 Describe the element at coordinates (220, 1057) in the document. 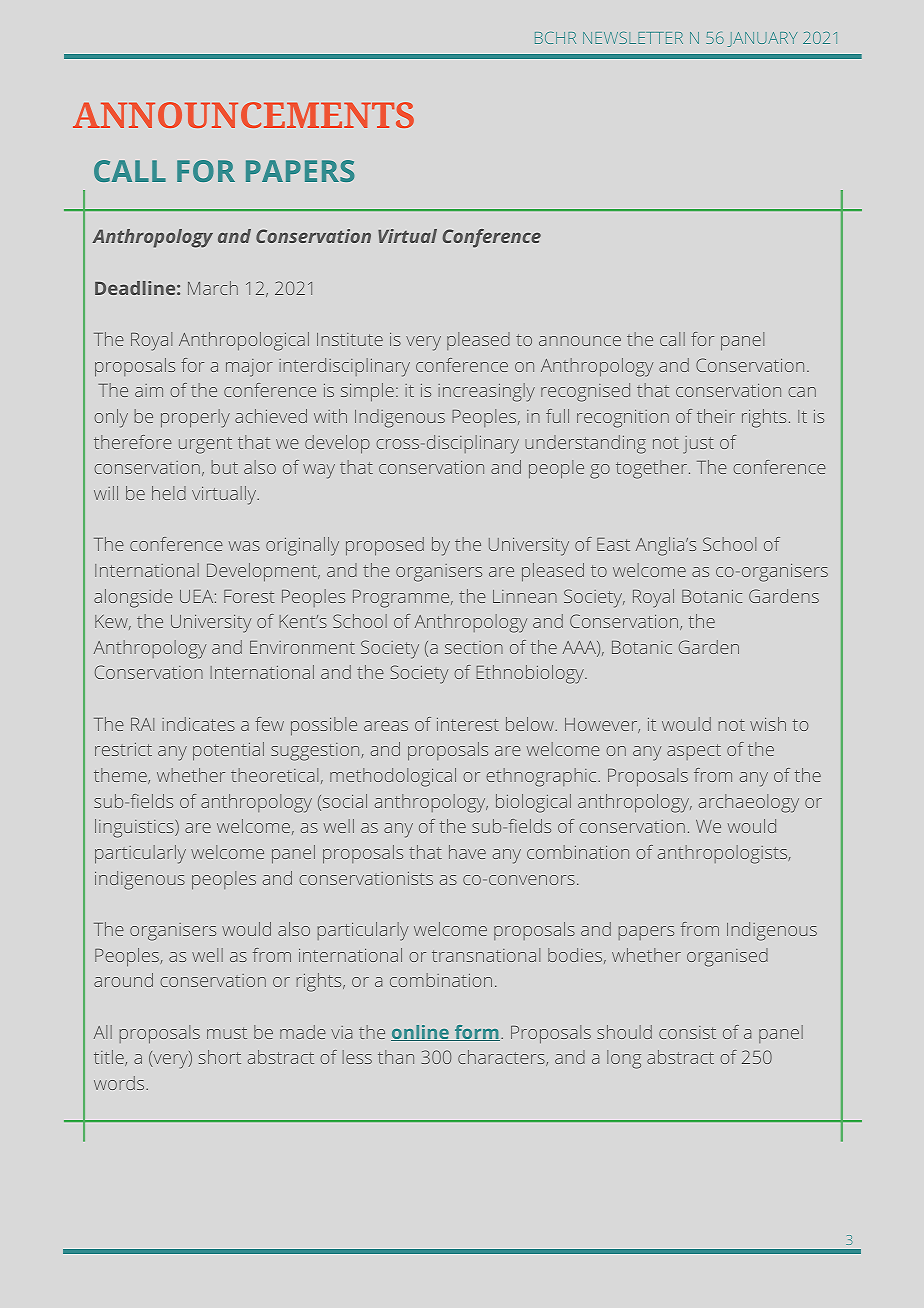

I see `short` at that location.
